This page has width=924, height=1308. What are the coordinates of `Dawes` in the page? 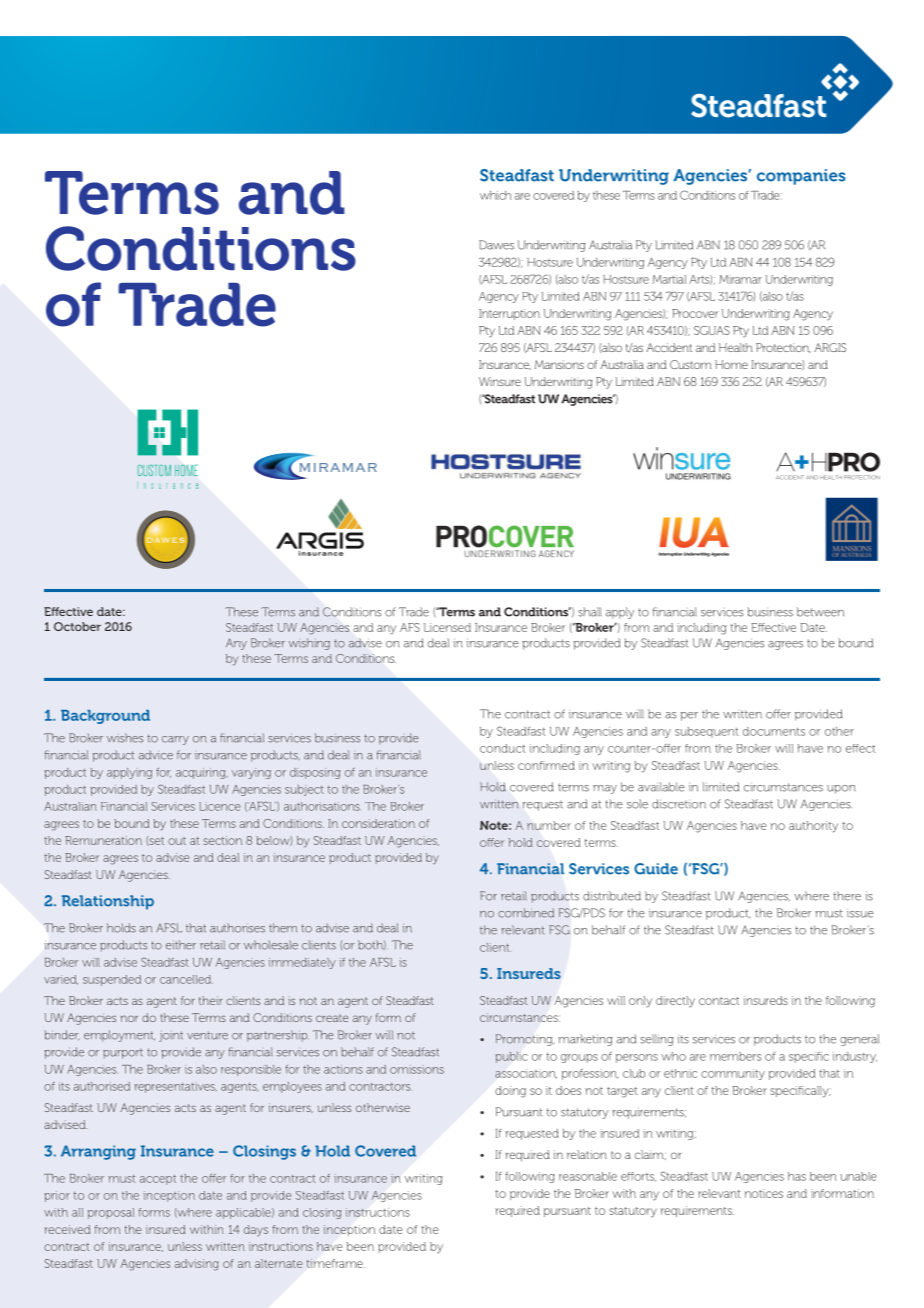 It's located at (496, 245).
